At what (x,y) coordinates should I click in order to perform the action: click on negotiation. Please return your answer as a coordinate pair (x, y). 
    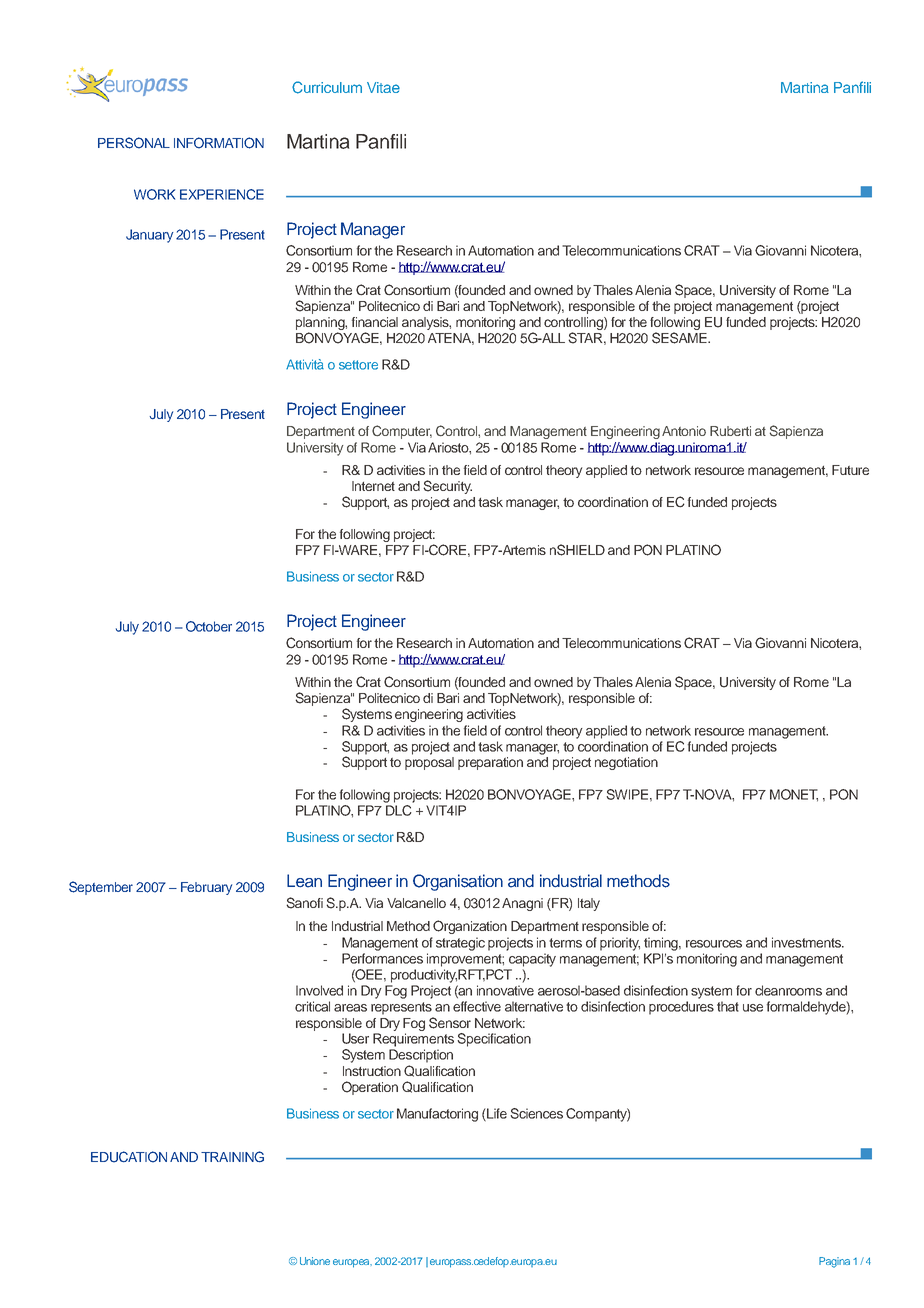
    Looking at the image, I should click on (626, 763).
